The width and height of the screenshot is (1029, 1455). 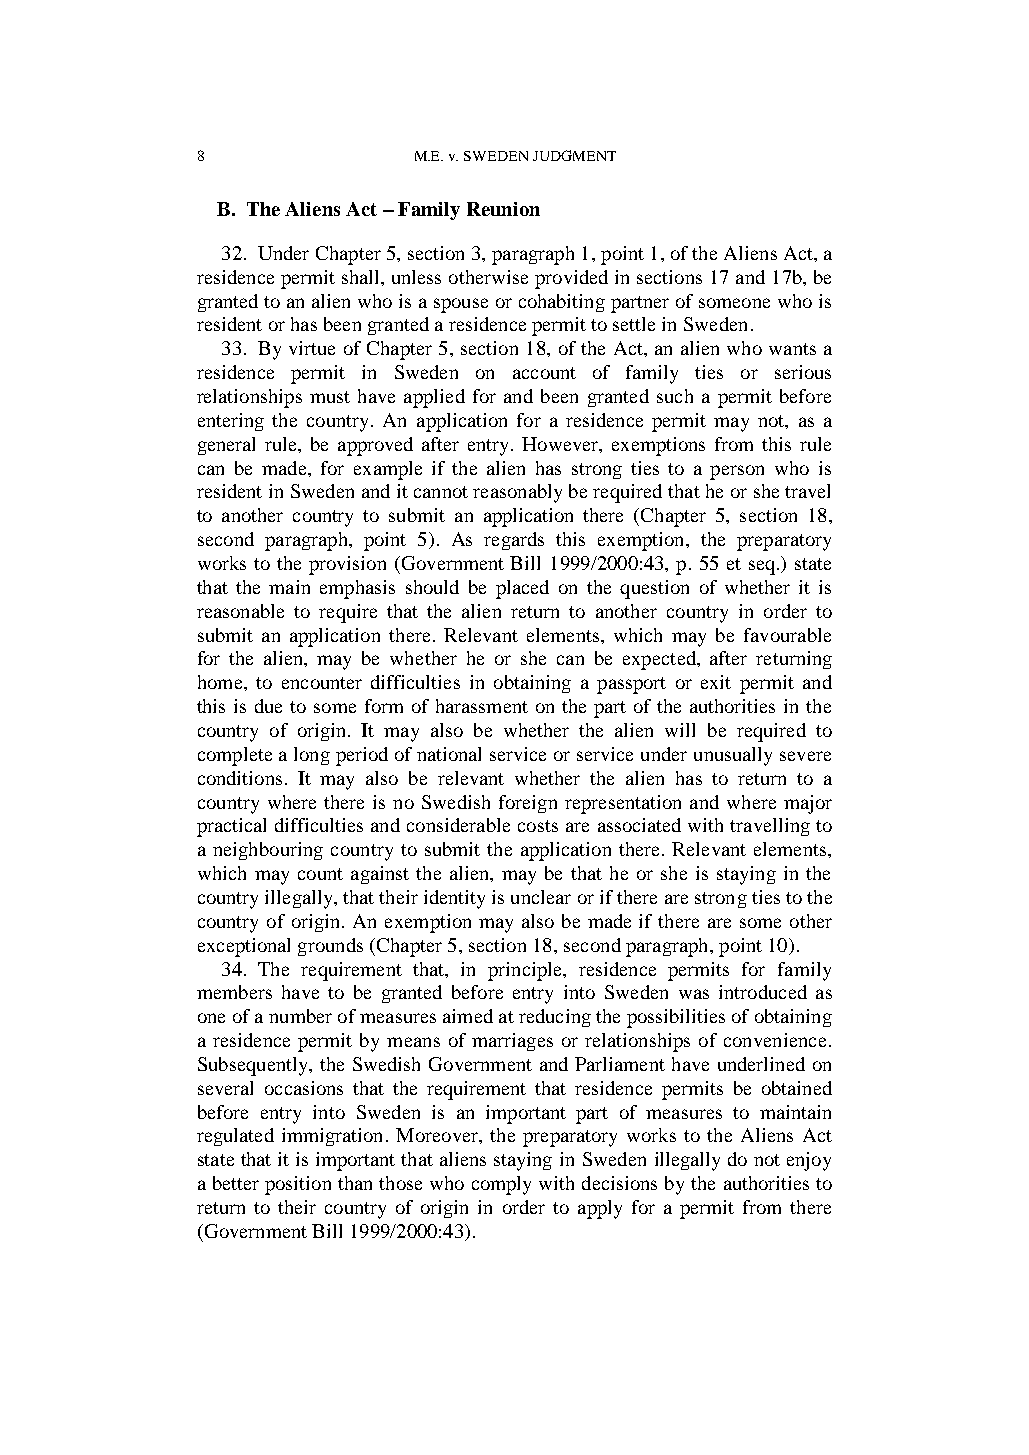 What do you see at coordinates (574, 155) in the screenshot?
I see `JUDGMENT` at bounding box center [574, 155].
